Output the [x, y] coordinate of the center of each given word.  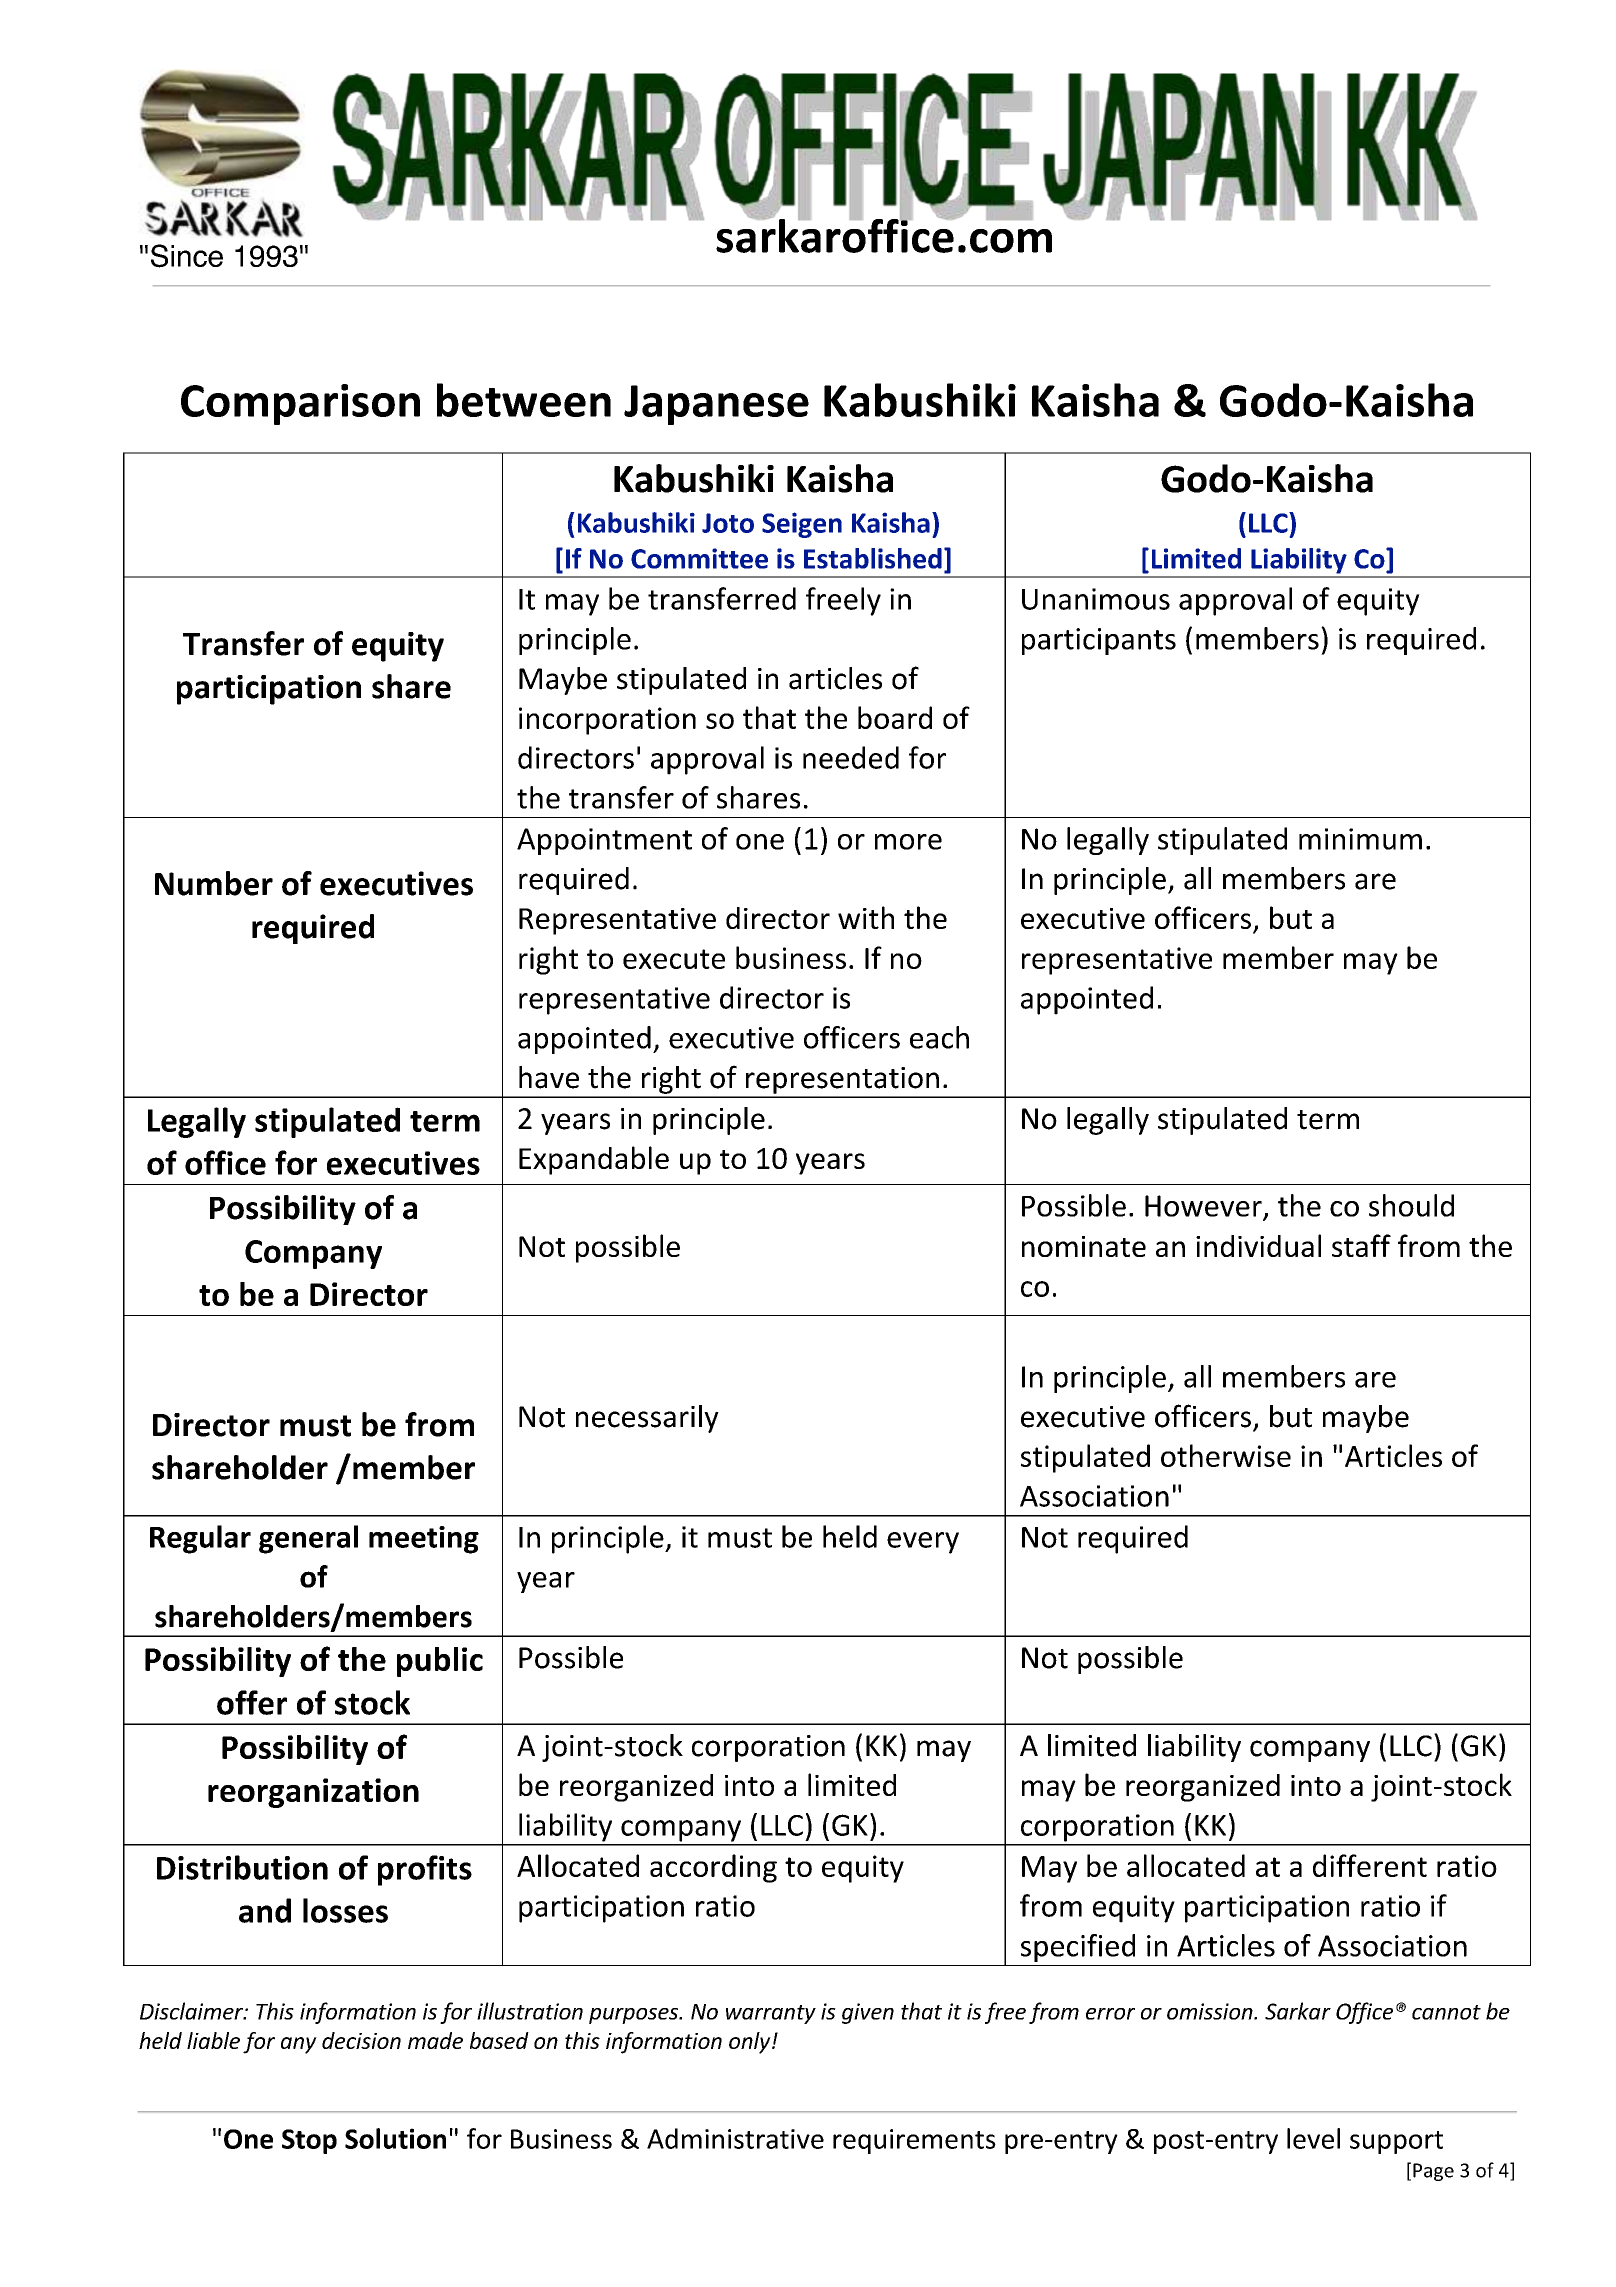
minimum [1360, 839]
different [1370, 1865]
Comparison [300, 404]
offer [252, 1702]
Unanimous [1096, 599]
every [923, 1543]
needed [851, 757]
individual [1258, 1245]
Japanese [716, 405]
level [1313, 2138]
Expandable [594, 1160]
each [939, 1037]
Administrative [735, 2138]
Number [214, 883]
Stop [309, 2141]
